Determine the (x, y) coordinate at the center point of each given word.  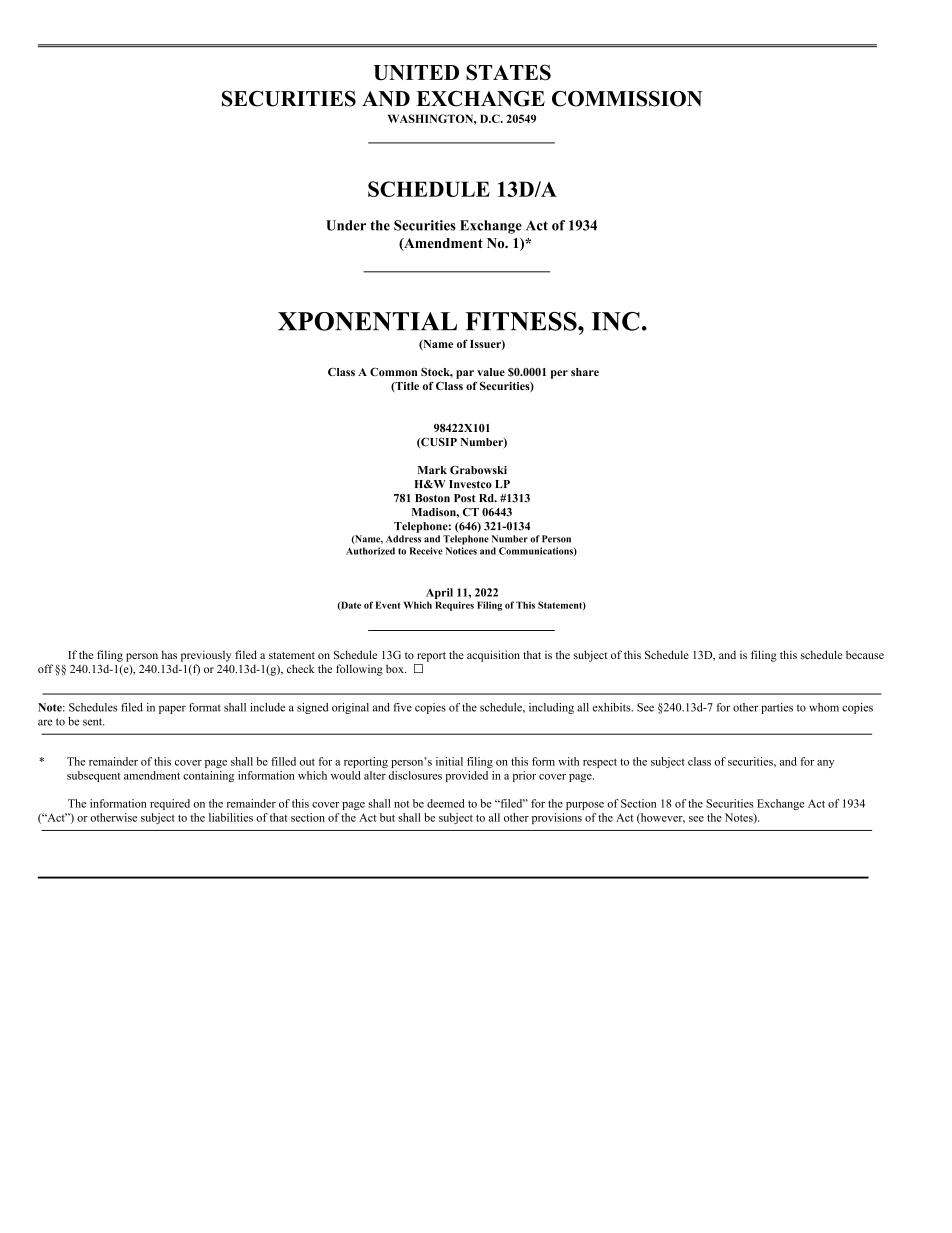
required (170, 804)
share (585, 372)
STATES (508, 72)
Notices (461, 551)
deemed (445, 803)
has (169, 654)
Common (393, 371)
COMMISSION (627, 99)
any (825, 764)
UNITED (416, 73)
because (865, 654)
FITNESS (522, 321)
